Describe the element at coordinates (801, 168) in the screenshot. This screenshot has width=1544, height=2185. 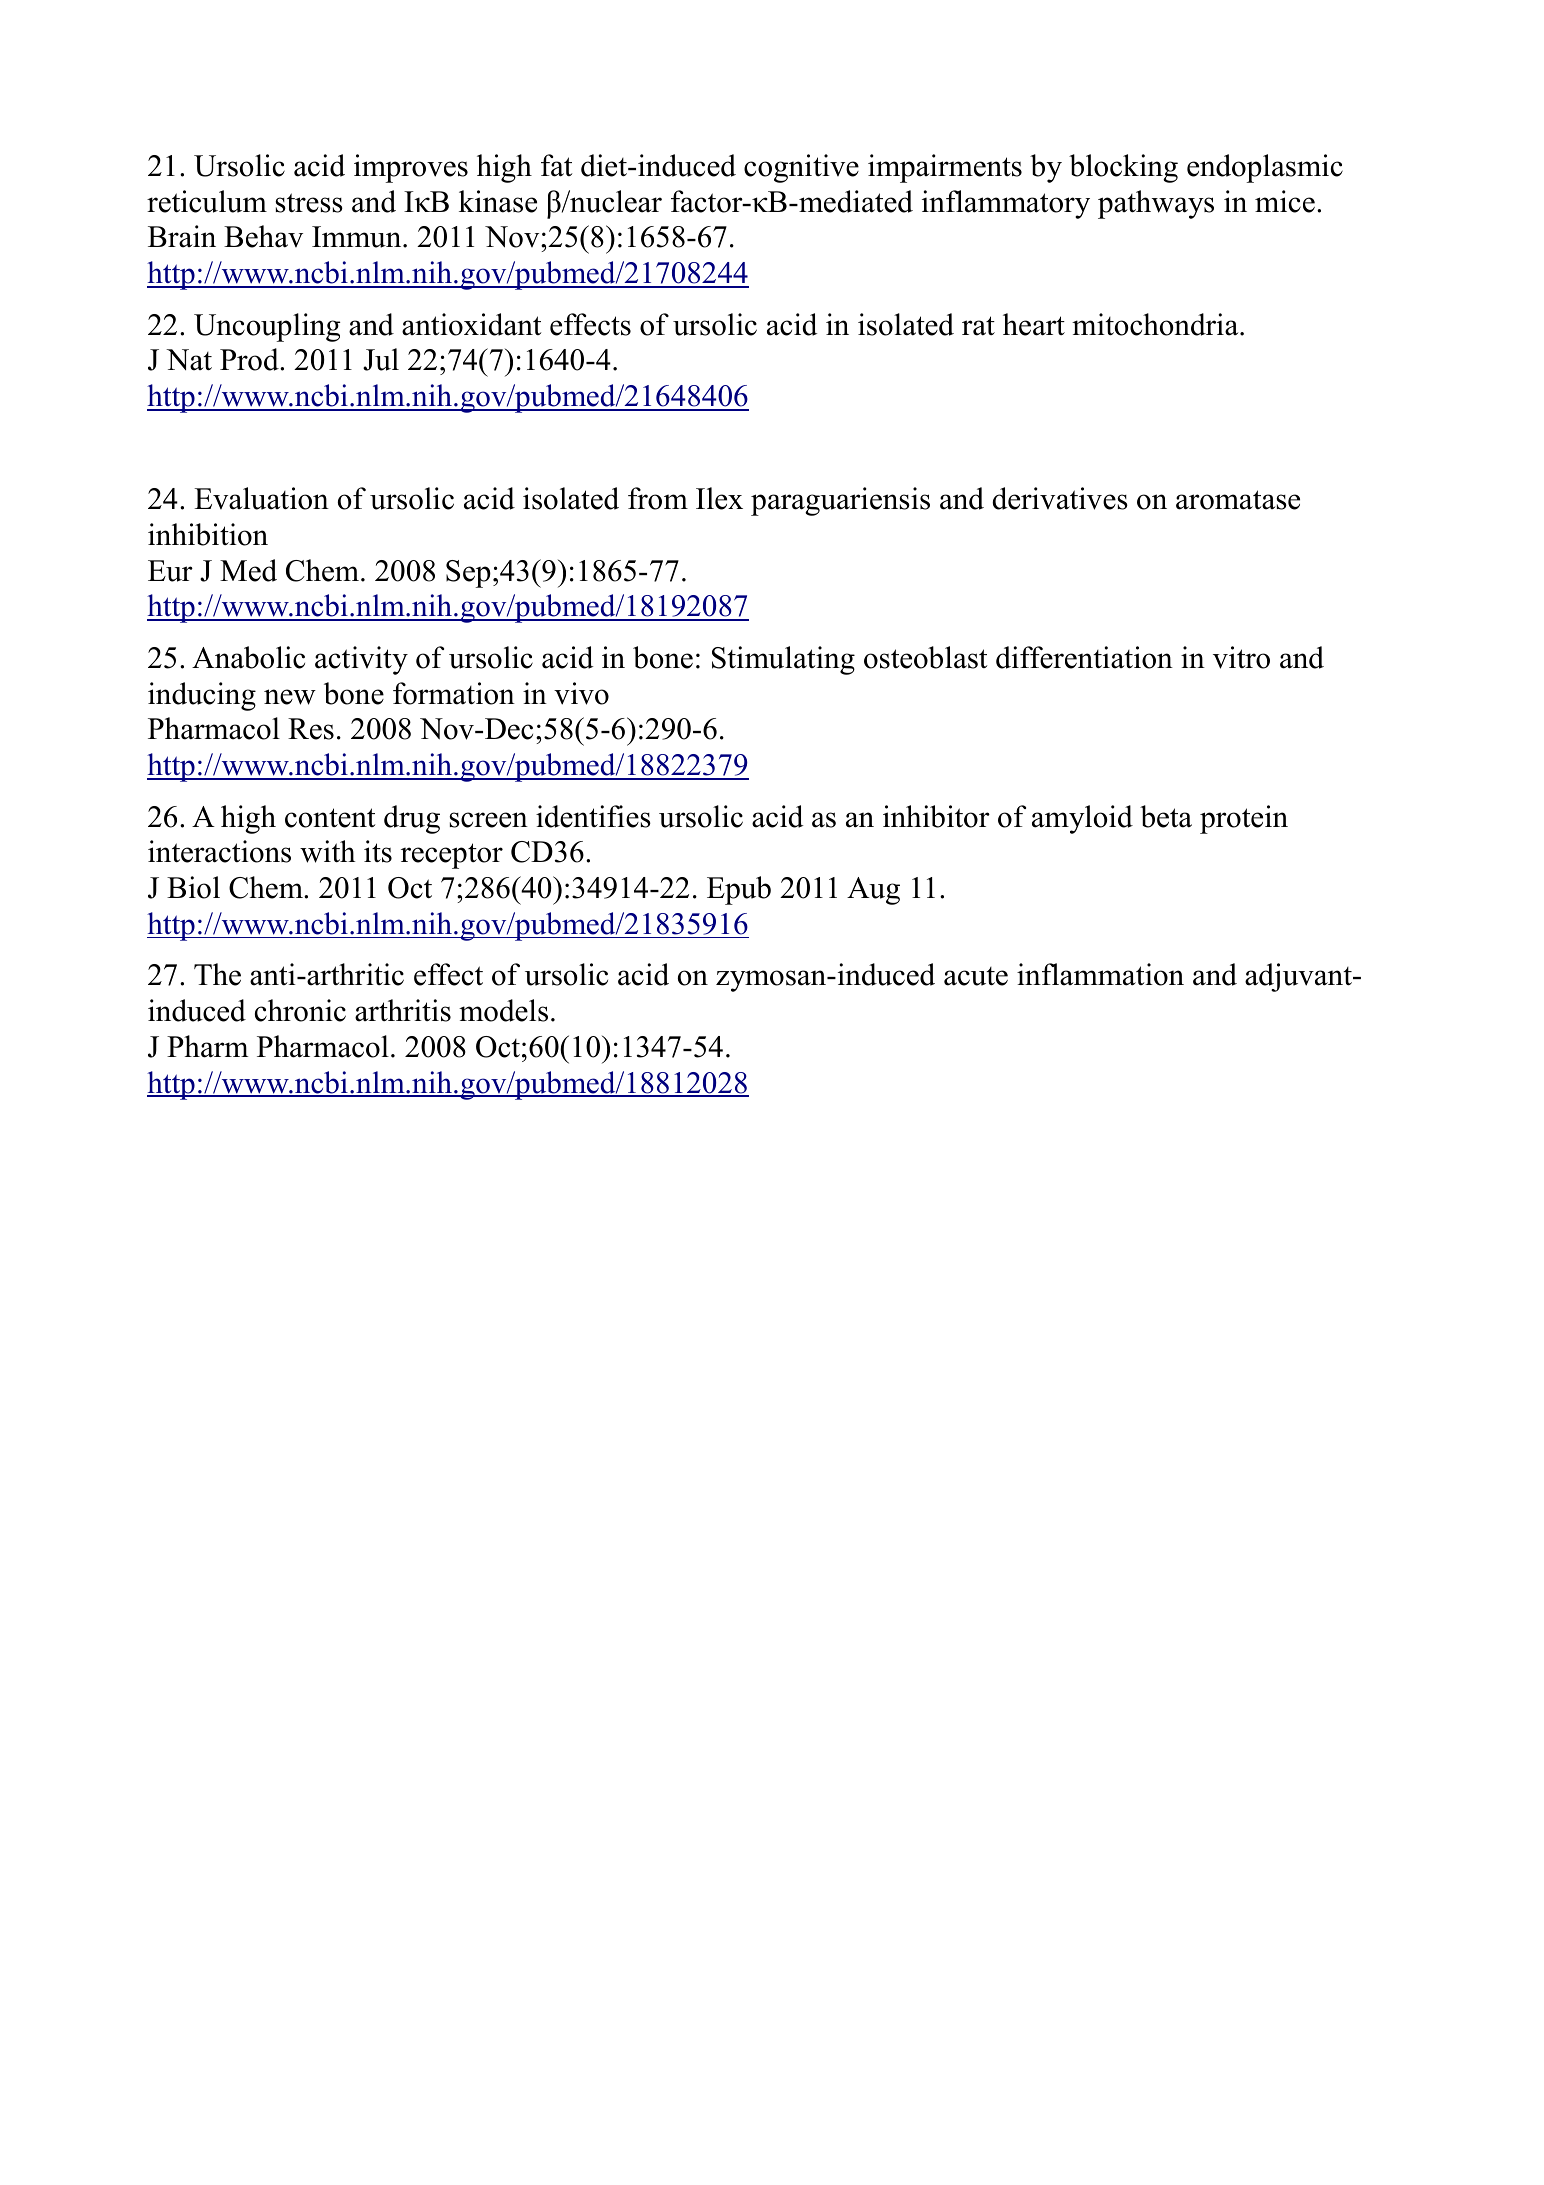
I see `cognitive` at that location.
